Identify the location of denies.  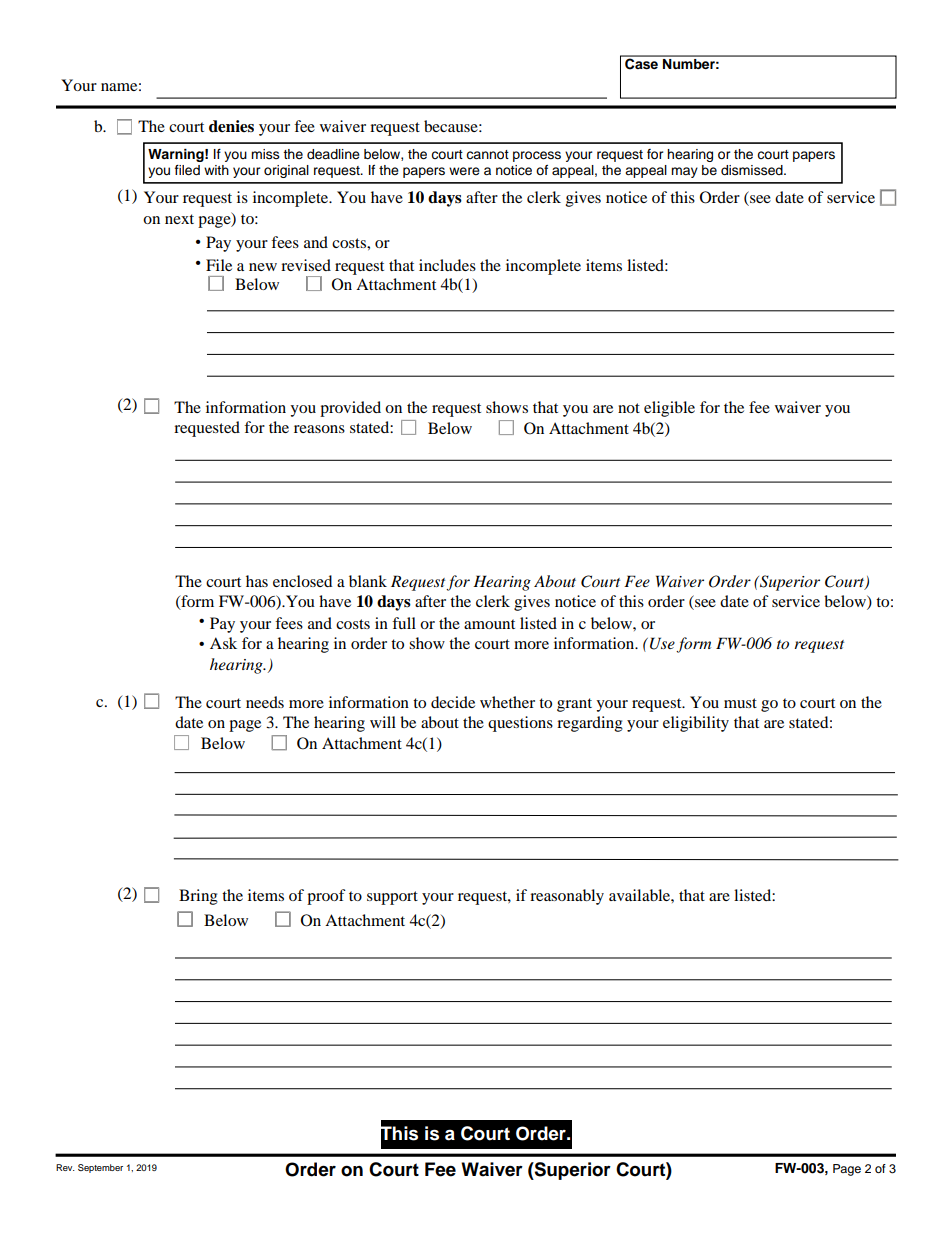
(231, 126).
